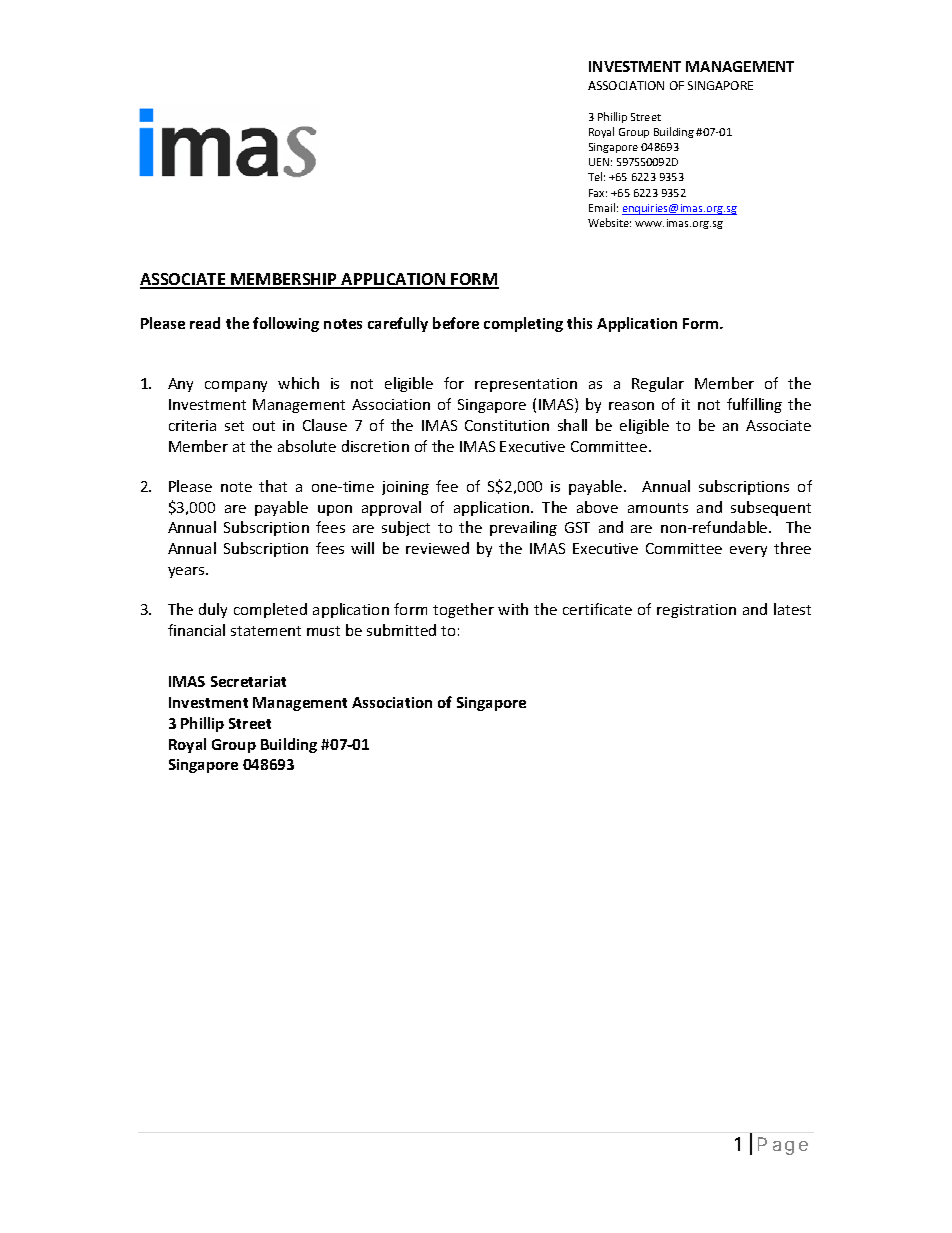 This page has height=1233, width=952. What do you see at coordinates (598, 193) in the page?
I see `Fax` at bounding box center [598, 193].
